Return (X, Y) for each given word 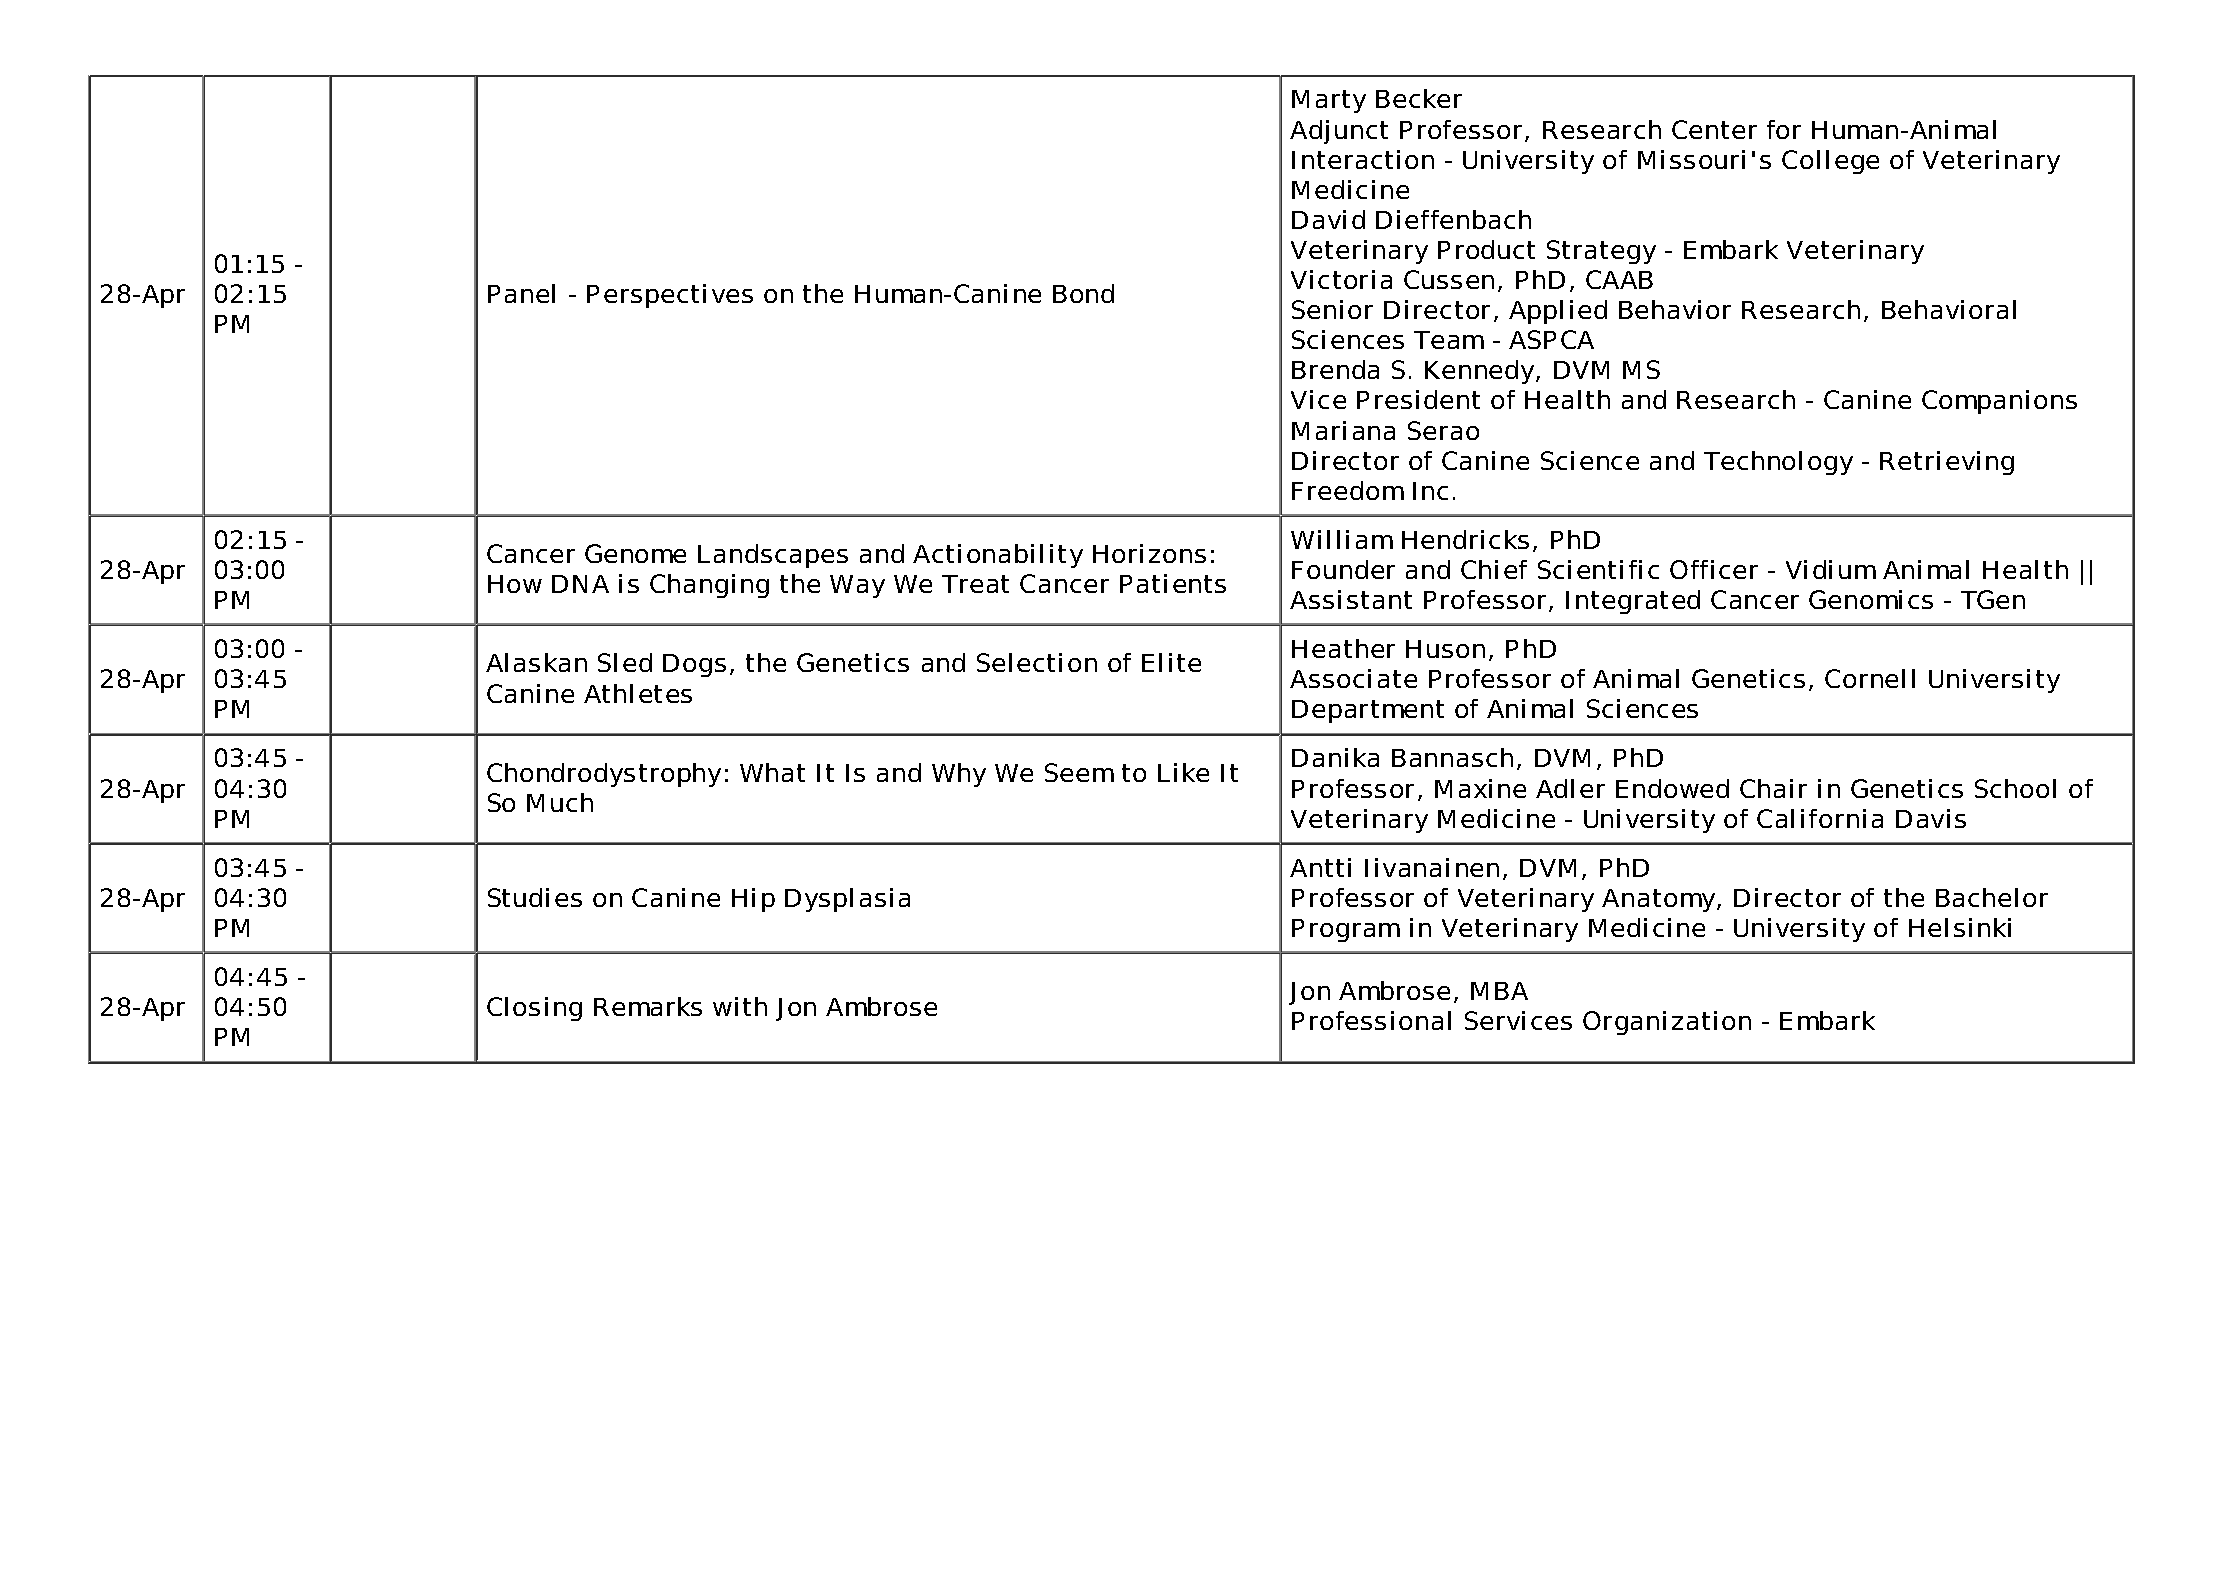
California (1820, 818)
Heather (1343, 648)
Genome (635, 553)
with (740, 1006)
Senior (1332, 309)
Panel (521, 293)
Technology (1778, 463)
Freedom (1348, 490)
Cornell (1870, 678)
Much (560, 802)
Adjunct (1339, 132)
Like (1183, 772)
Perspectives (670, 296)
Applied (1558, 312)
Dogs (694, 665)
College (1830, 162)
